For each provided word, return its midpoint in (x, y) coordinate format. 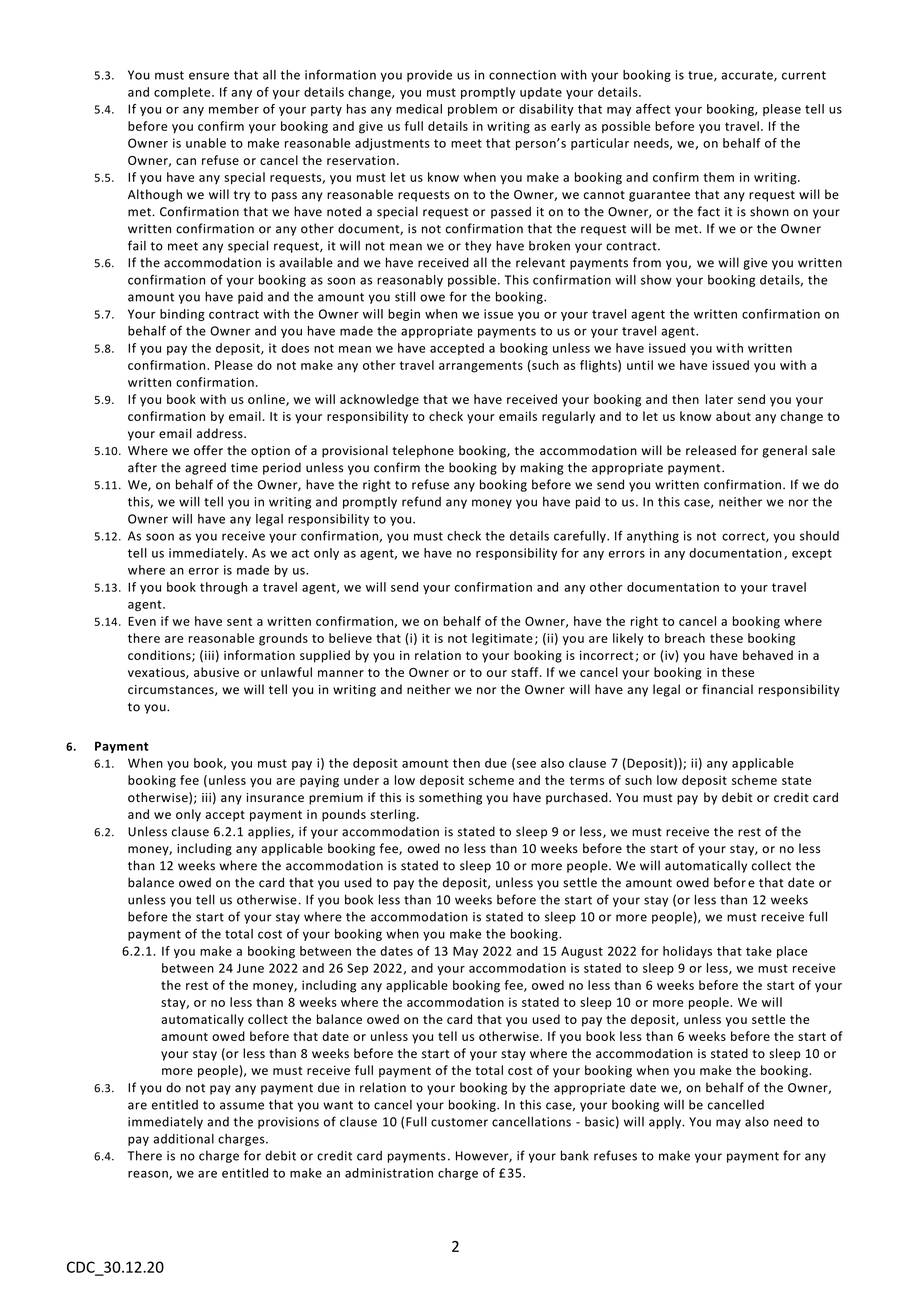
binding (182, 315)
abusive (216, 672)
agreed (205, 468)
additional (183, 1139)
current (804, 75)
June (250, 968)
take (759, 951)
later (719, 399)
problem (472, 110)
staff (526, 672)
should (819, 536)
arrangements (481, 367)
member (234, 109)
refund (421, 501)
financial (727, 689)
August (582, 952)
